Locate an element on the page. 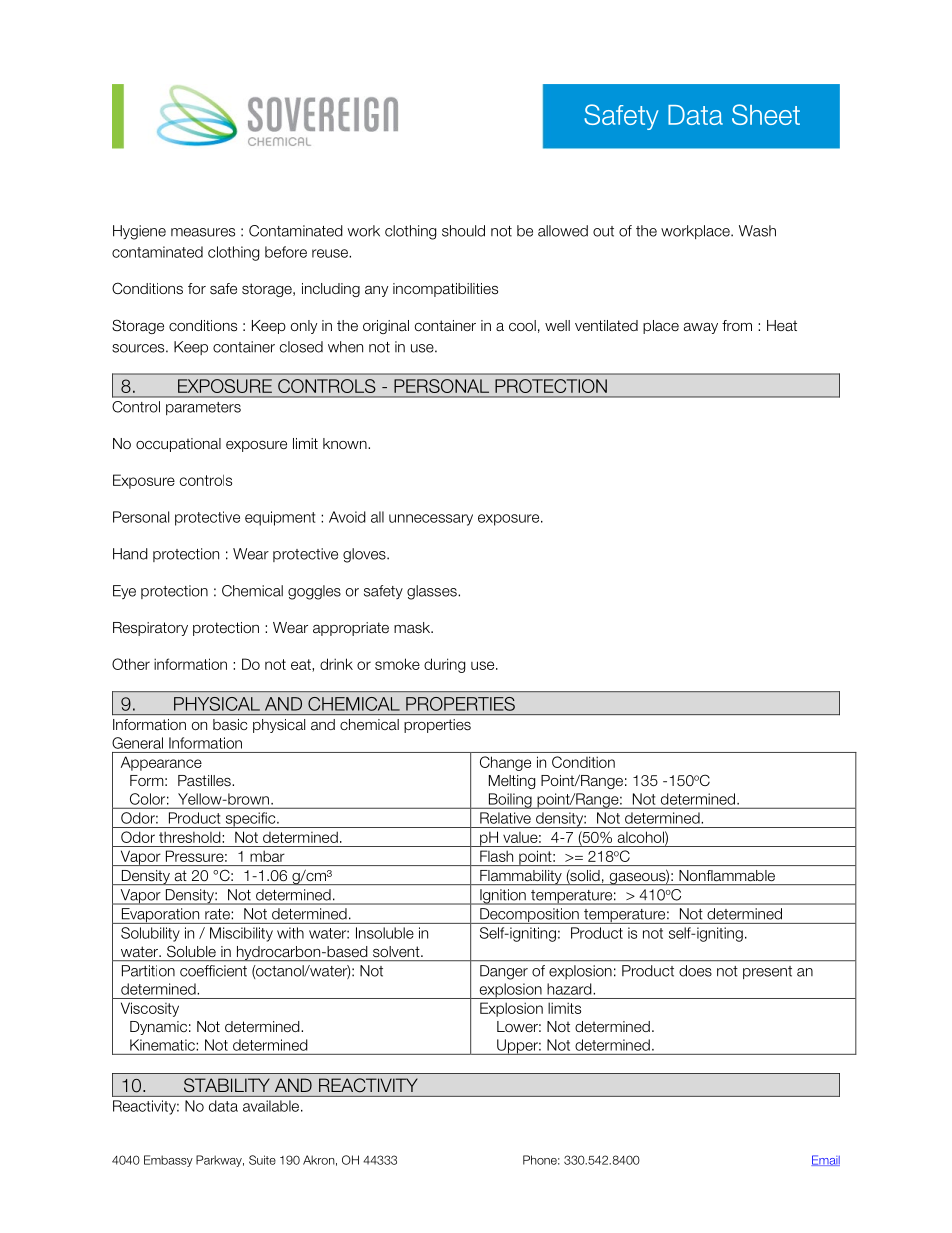  available is located at coordinates (272, 1106).
